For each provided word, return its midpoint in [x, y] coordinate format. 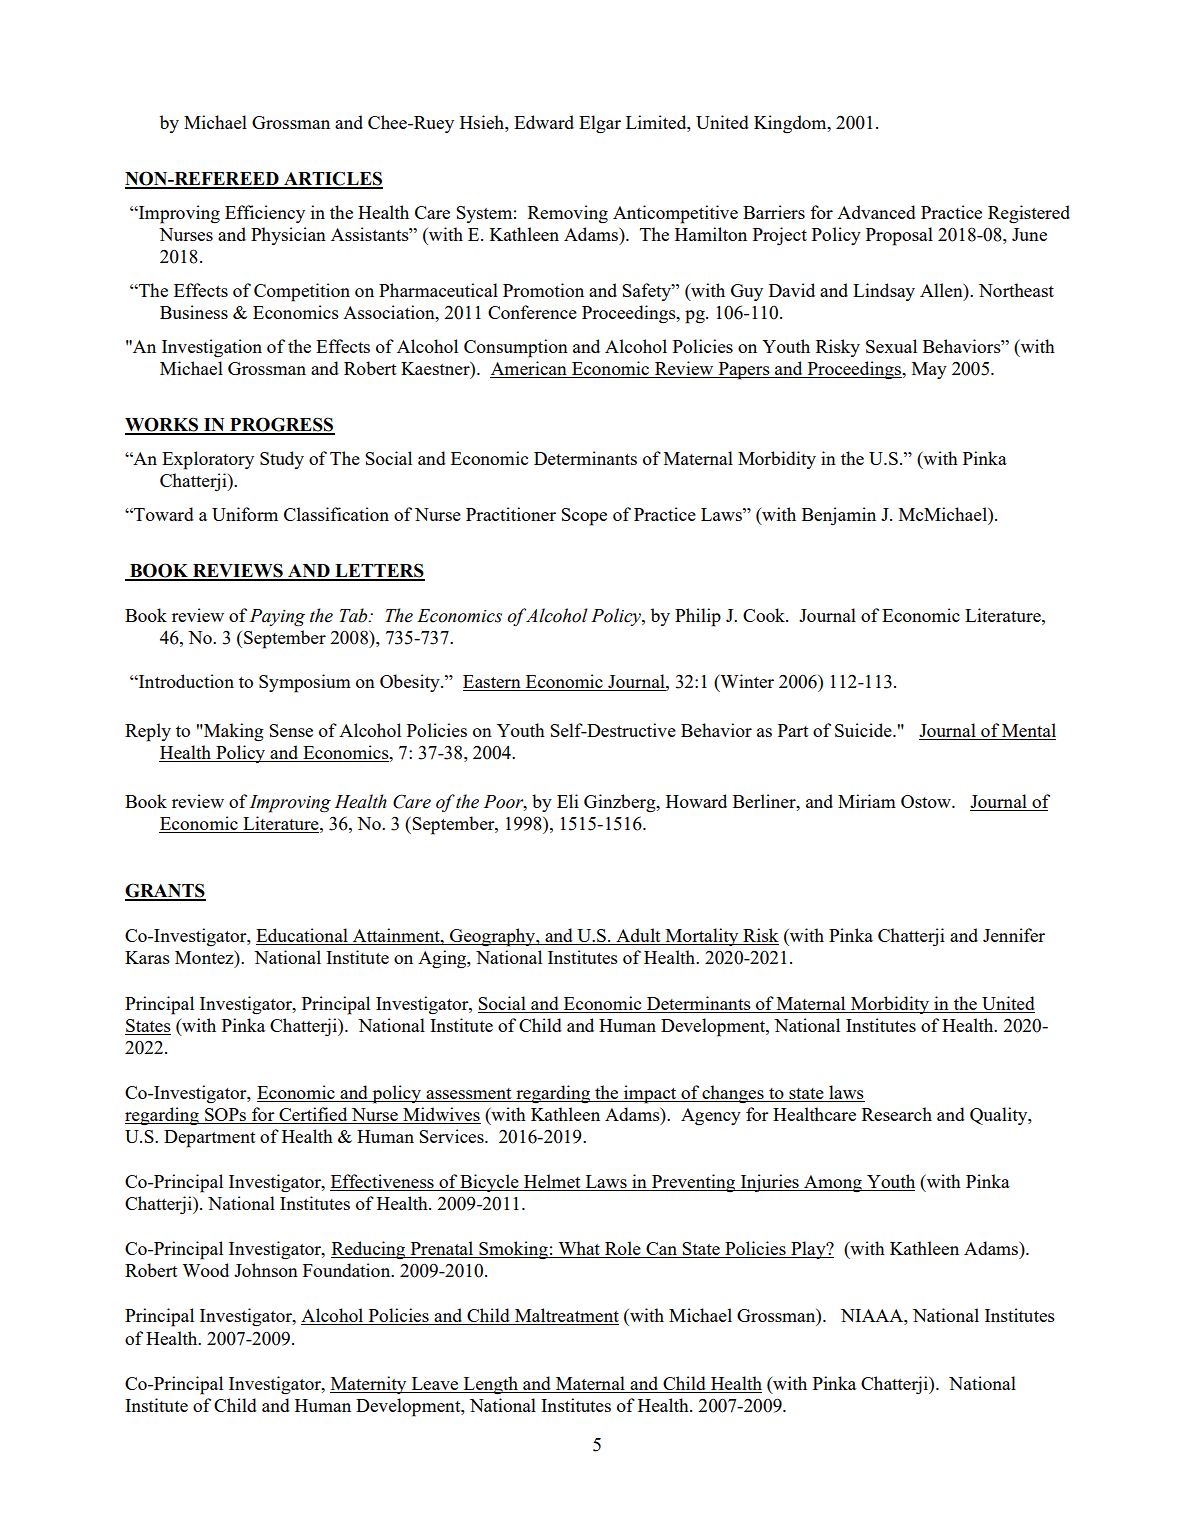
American [529, 369]
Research [897, 1114]
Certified [313, 1115]
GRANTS [165, 891]
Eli [568, 801]
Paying [277, 618]
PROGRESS [281, 425]
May [929, 370]
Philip [698, 617]
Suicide [864, 730]
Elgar [600, 124]
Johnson [266, 1270]
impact [650, 1094]
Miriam [867, 801]
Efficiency [265, 214]
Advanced [876, 212]
